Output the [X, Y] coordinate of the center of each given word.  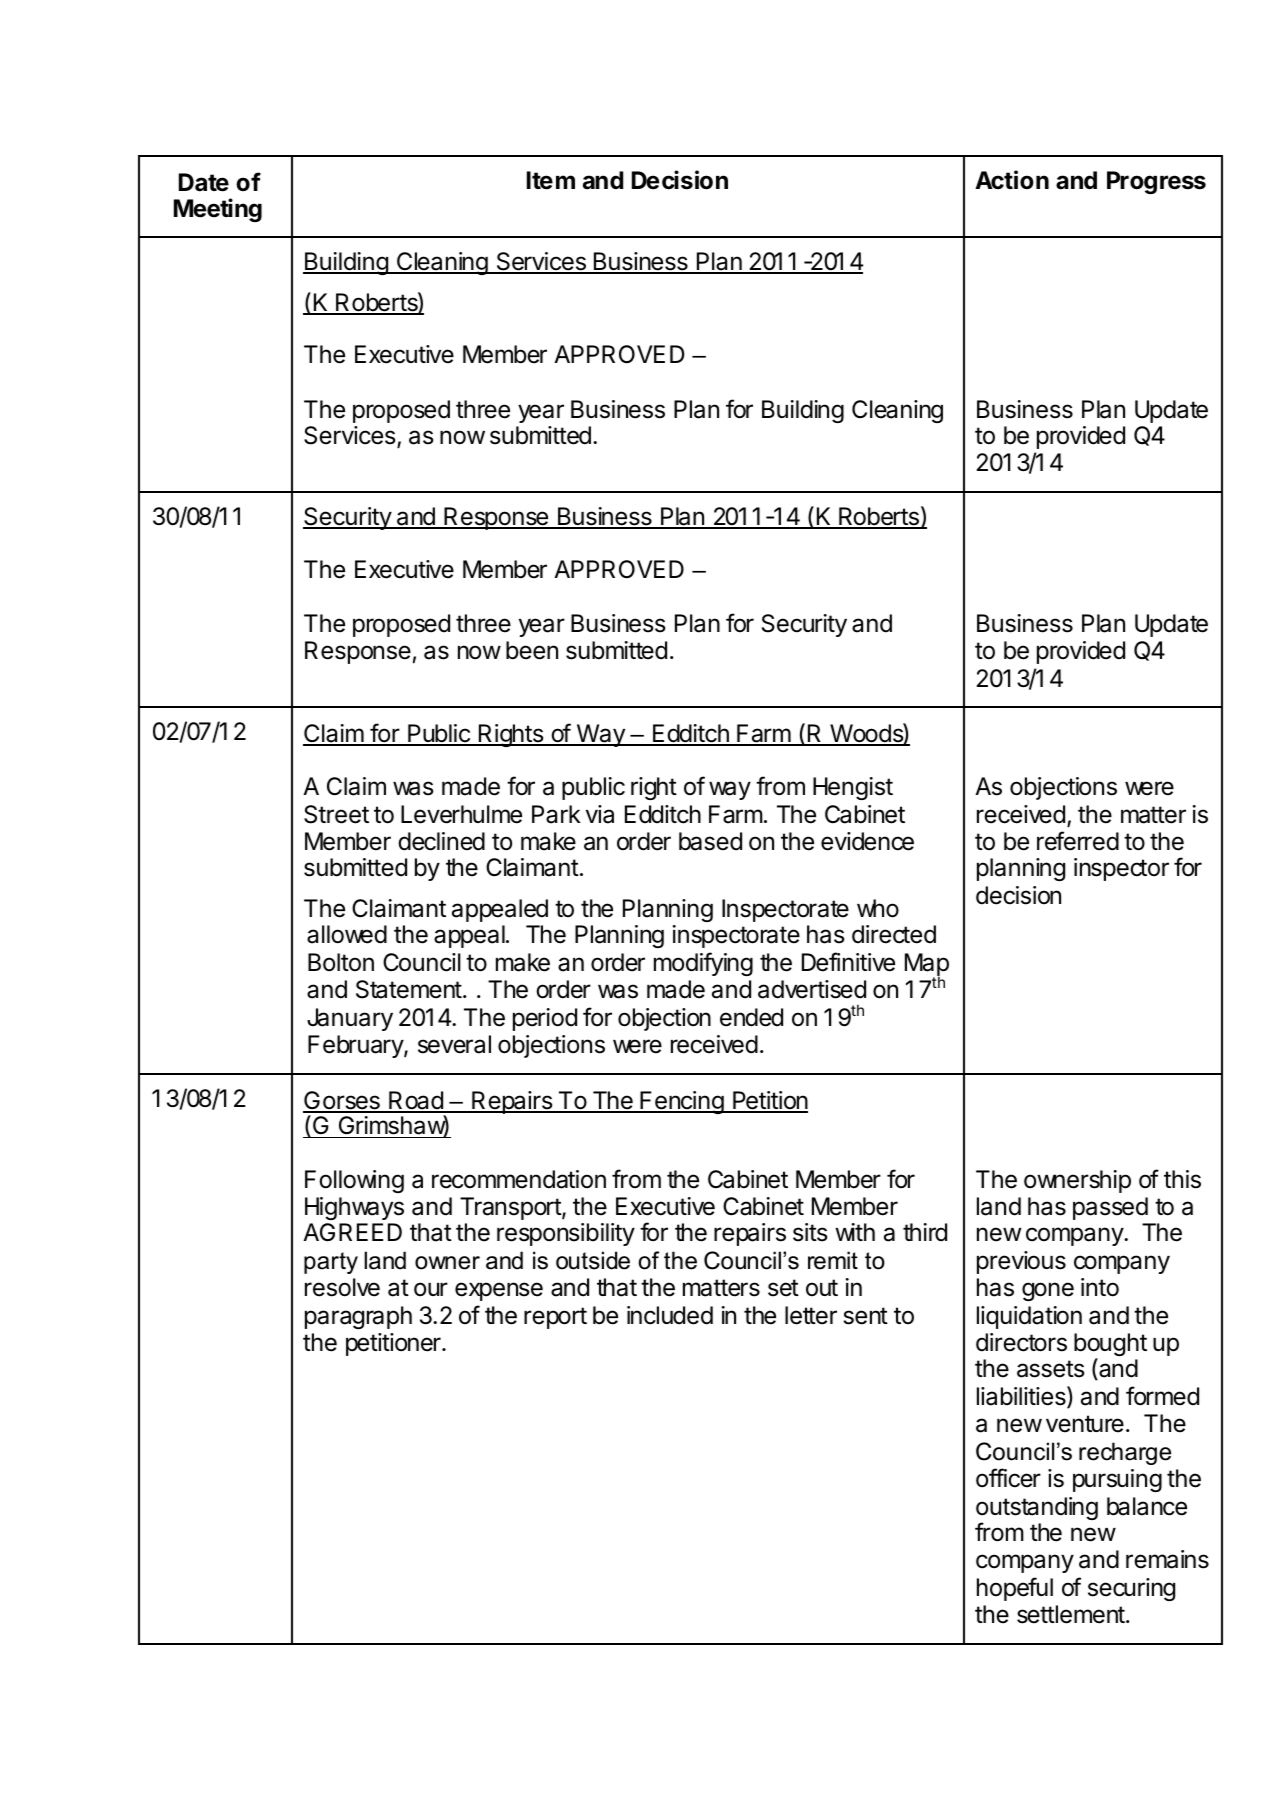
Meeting [218, 210]
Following [354, 1181]
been [532, 650]
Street [336, 814]
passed [1110, 1208]
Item [551, 180]
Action [1012, 180]
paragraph [358, 1317]
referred [1078, 841]
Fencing [681, 1102]
